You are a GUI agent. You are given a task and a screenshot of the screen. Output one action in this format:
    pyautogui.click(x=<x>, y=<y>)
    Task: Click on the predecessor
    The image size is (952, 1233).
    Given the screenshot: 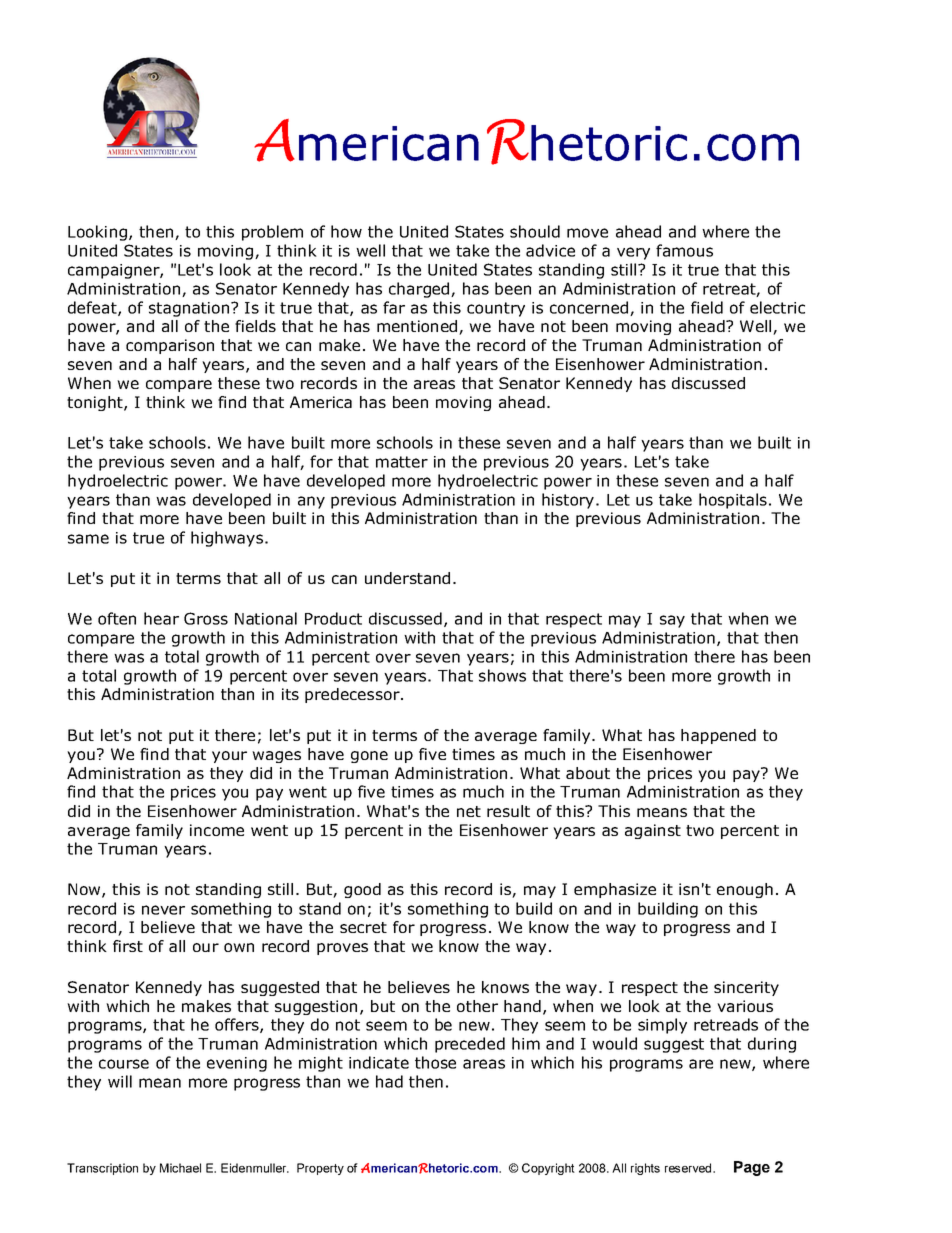 What is the action you would take?
    pyautogui.click(x=353, y=695)
